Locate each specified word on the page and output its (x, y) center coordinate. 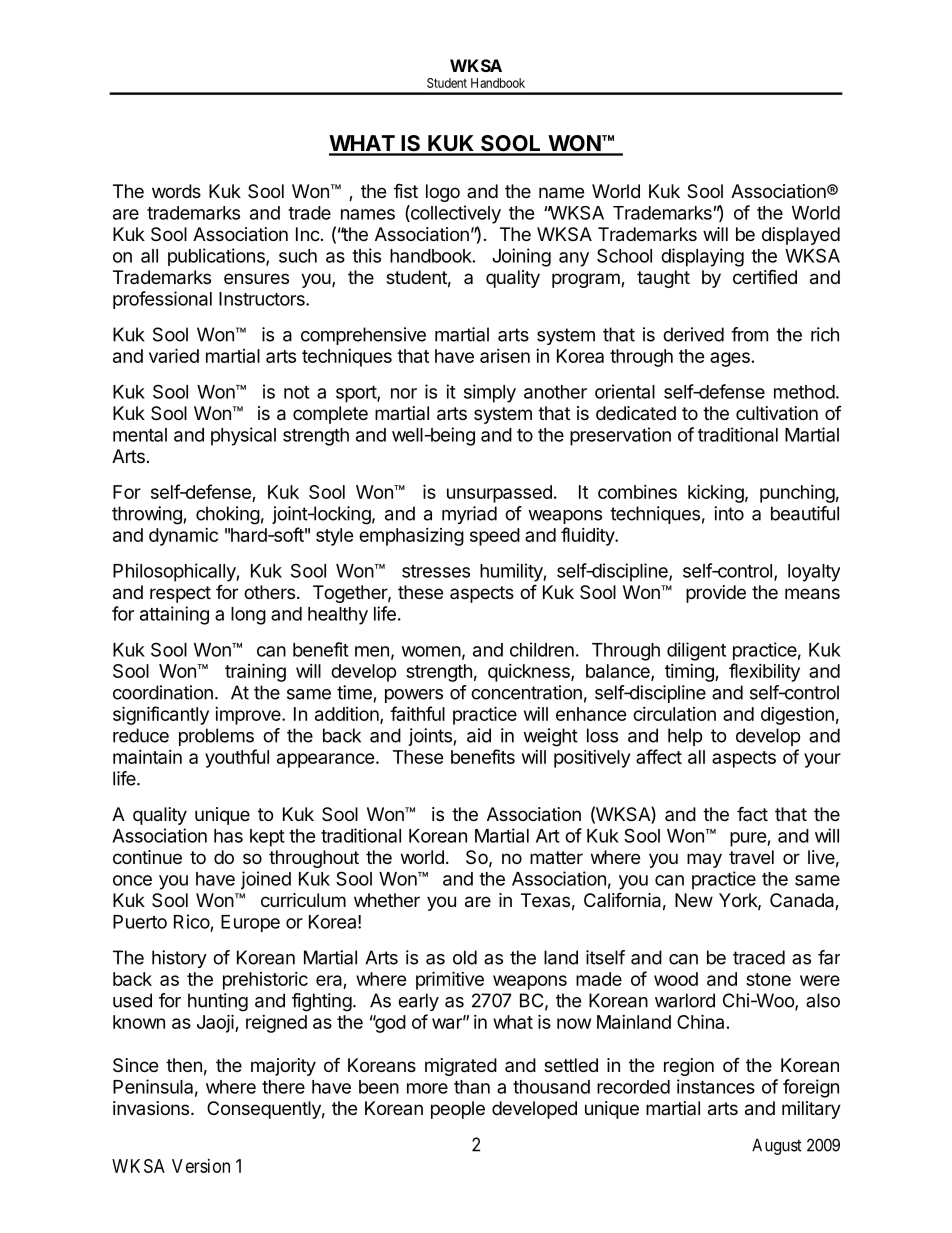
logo (443, 193)
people (458, 1110)
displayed (801, 236)
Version (201, 1166)
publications (217, 257)
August (777, 1147)
